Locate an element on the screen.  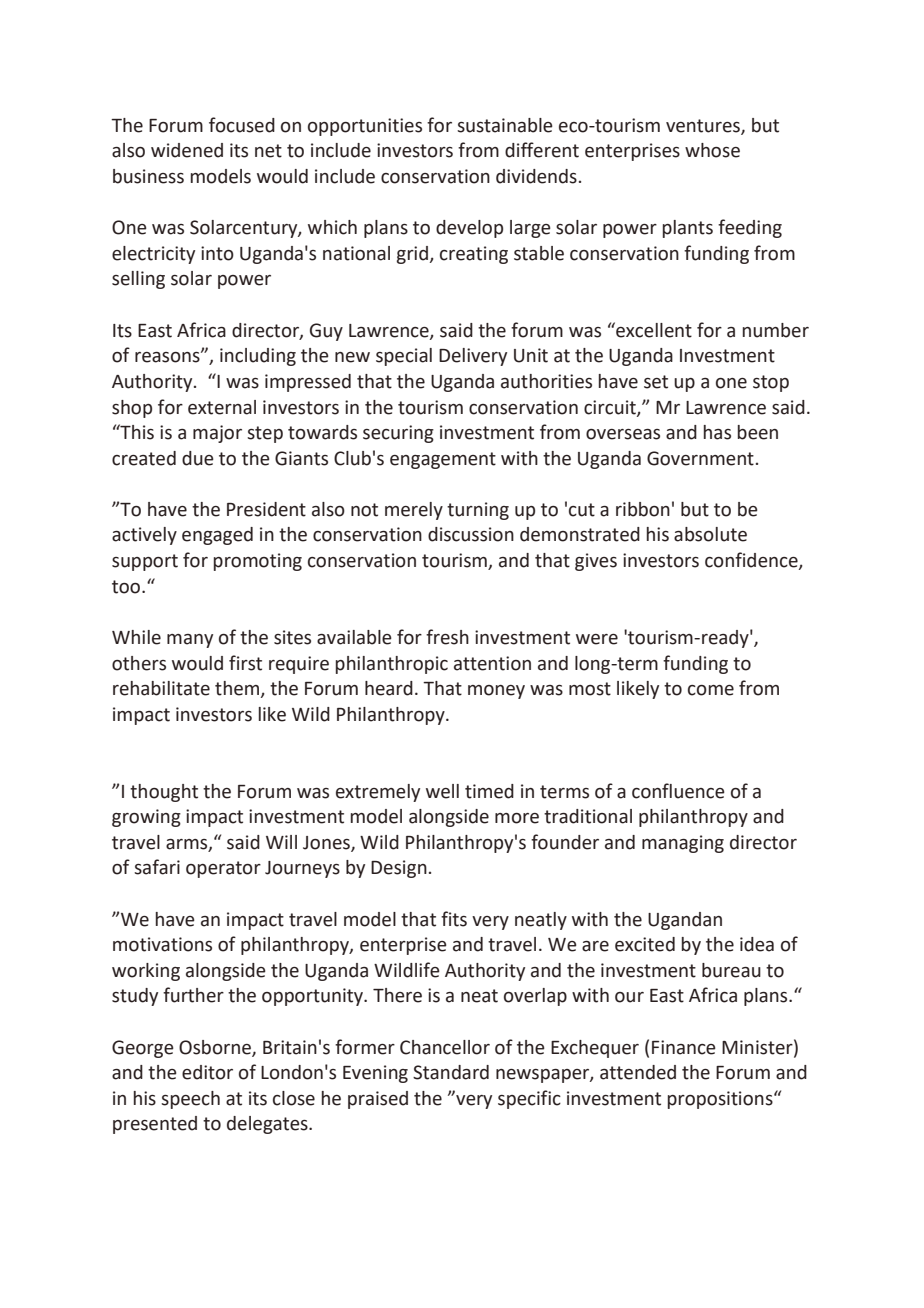
set is located at coordinates (656, 382).
